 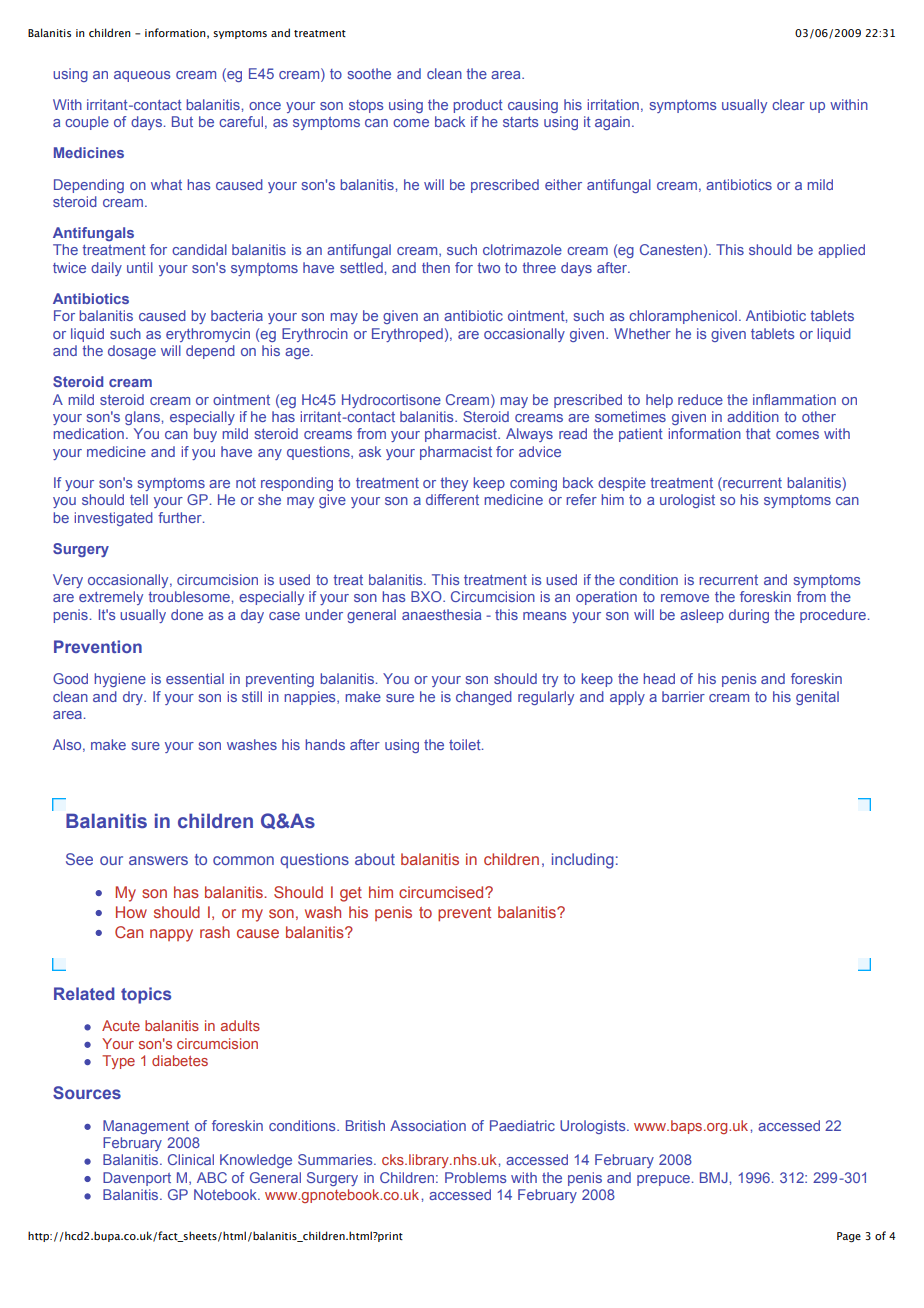 What do you see at coordinates (195, 678) in the page?
I see `essential` at bounding box center [195, 678].
